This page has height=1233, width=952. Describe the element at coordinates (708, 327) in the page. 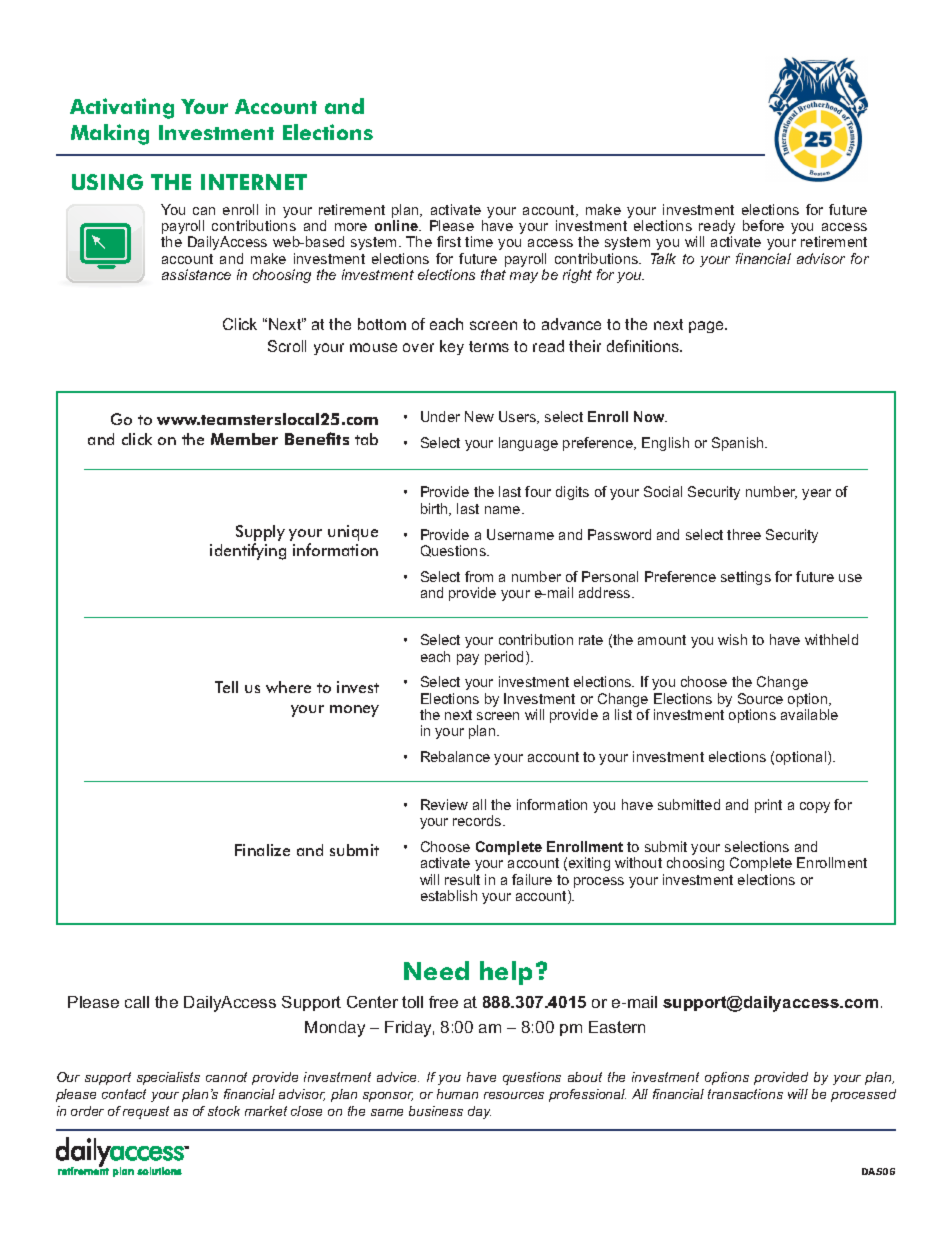

I see `page` at that location.
